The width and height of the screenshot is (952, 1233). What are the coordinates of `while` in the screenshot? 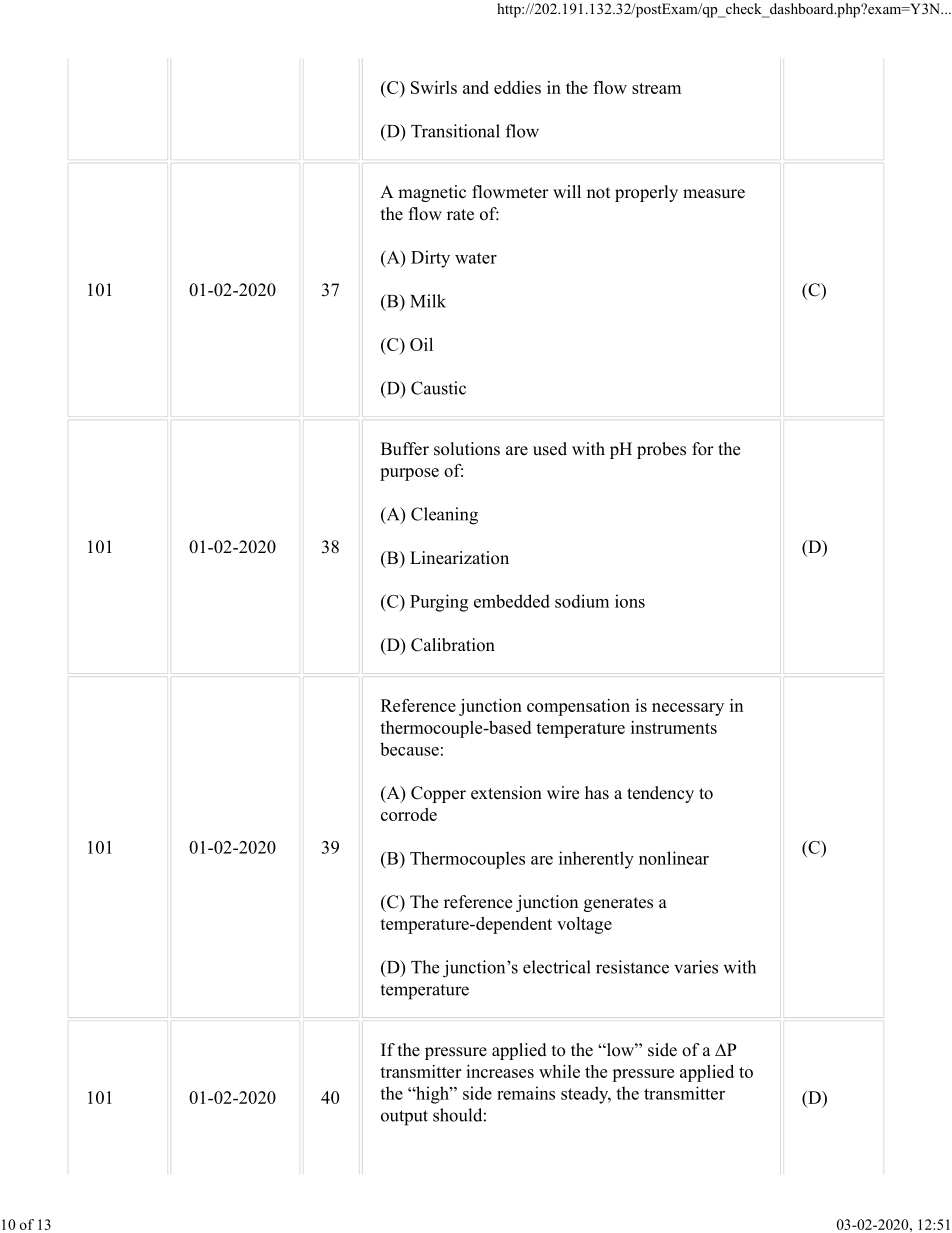 It's located at (559, 1071).
